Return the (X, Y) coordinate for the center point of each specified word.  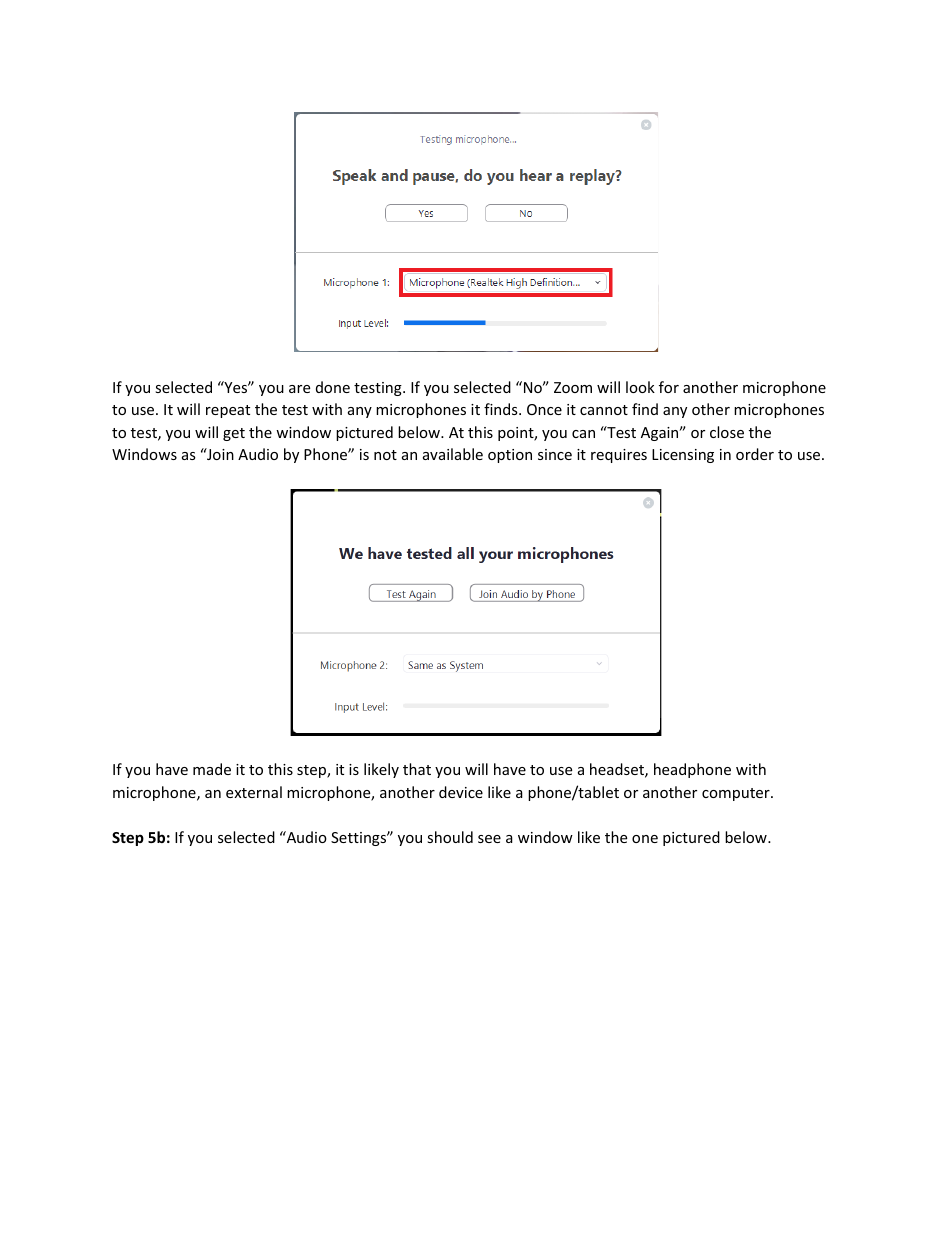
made (212, 769)
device (461, 792)
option (510, 456)
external (254, 792)
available (453, 454)
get (234, 434)
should (450, 837)
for (669, 387)
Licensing (683, 456)
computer (737, 794)
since (555, 454)
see (489, 839)
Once (544, 409)
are (299, 389)
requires (619, 456)
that (417, 769)
